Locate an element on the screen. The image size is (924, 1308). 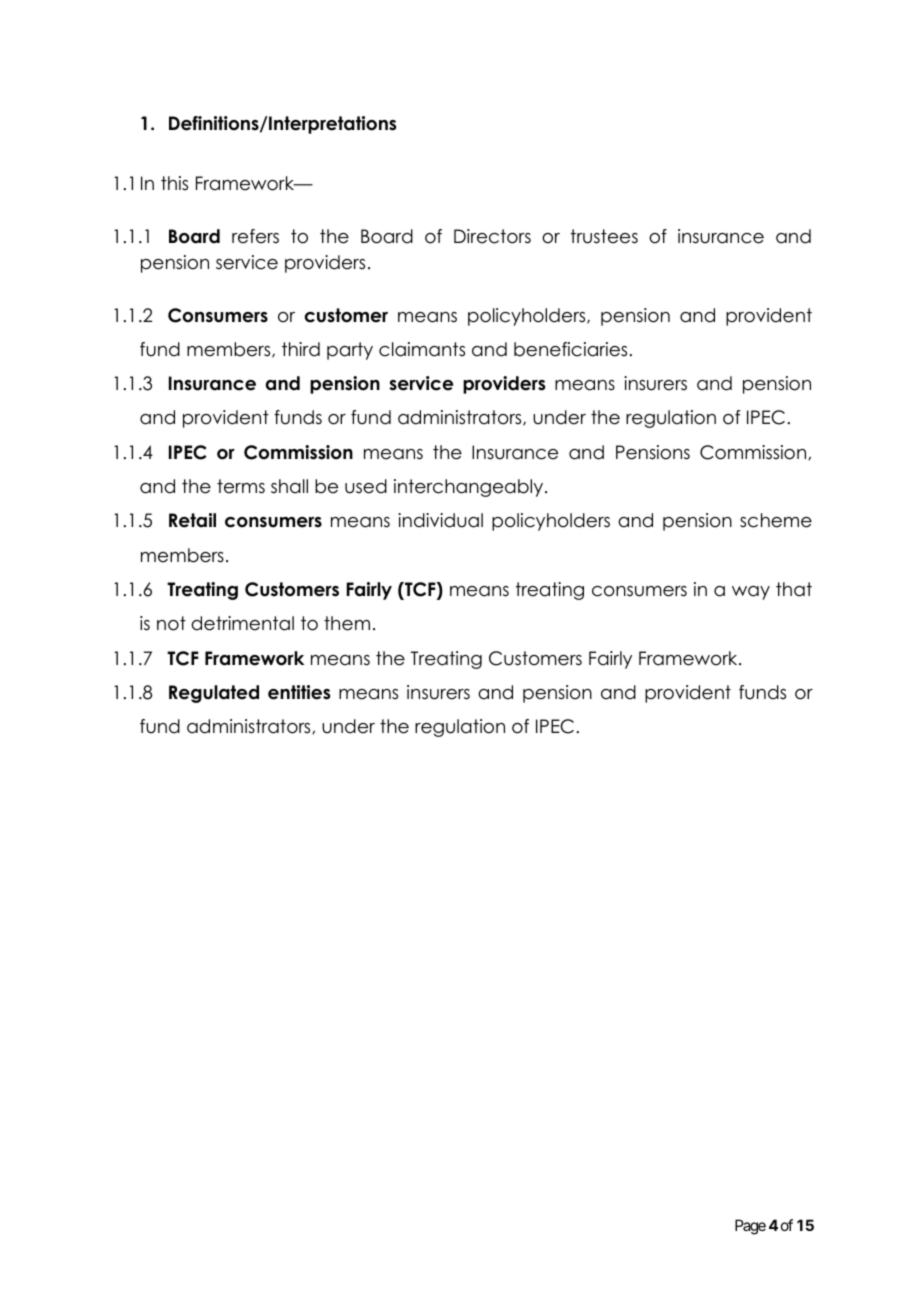
interchangeably is located at coordinates (470, 488).
